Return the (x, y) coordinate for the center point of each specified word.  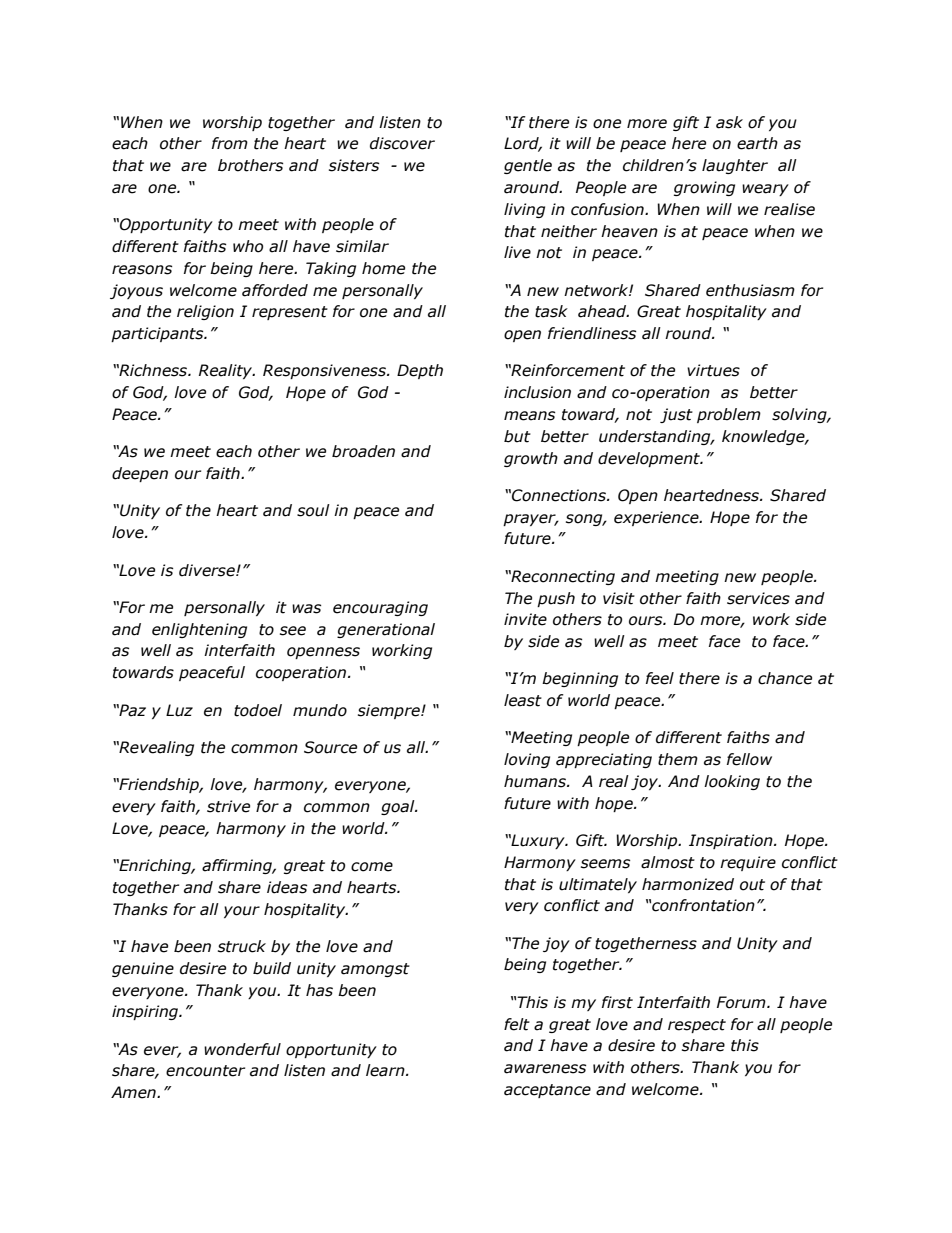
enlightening (199, 630)
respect (697, 1026)
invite (525, 619)
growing (704, 188)
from (230, 143)
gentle (528, 166)
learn (386, 1070)
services (758, 598)
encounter (205, 1071)
